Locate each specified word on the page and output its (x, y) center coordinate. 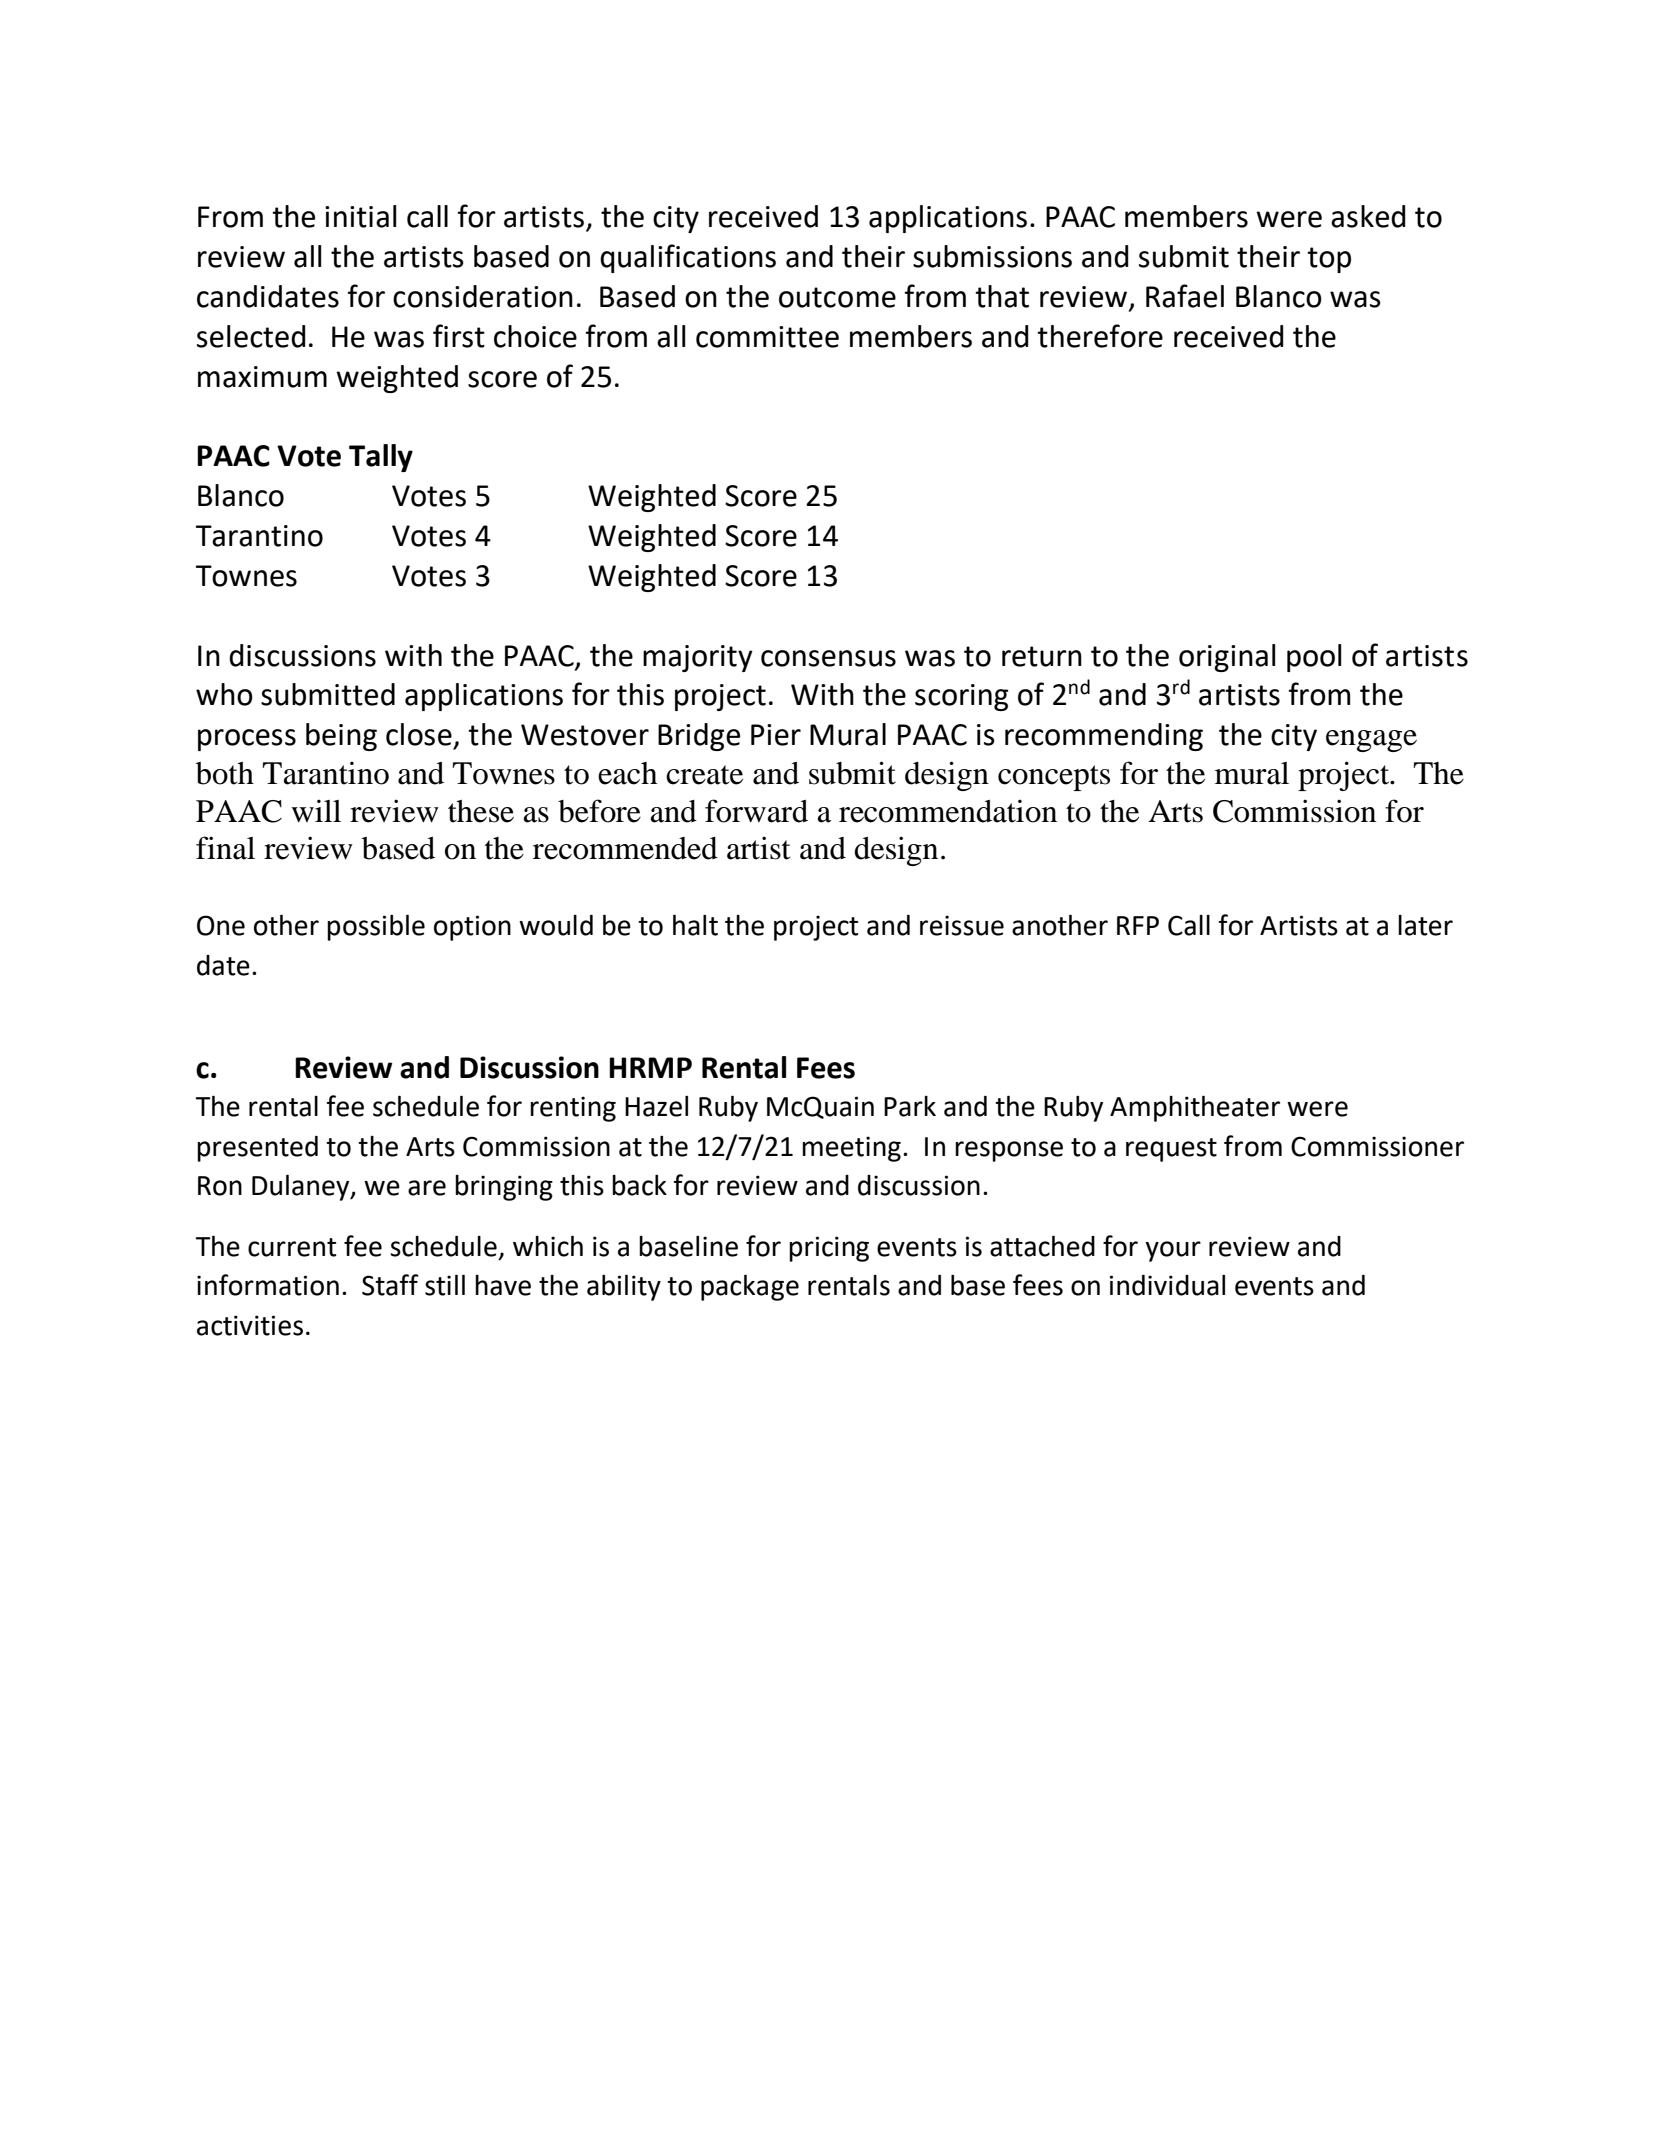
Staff (390, 1285)
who (224, 694)
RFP (1138, 925)
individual (1167, 1285)
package (750, 1287)
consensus (828, 658)
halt (695, 925)
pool (1314, 658)
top (1329, 260)
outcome (837, 297)
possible (376, 927)
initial (360, 216)
